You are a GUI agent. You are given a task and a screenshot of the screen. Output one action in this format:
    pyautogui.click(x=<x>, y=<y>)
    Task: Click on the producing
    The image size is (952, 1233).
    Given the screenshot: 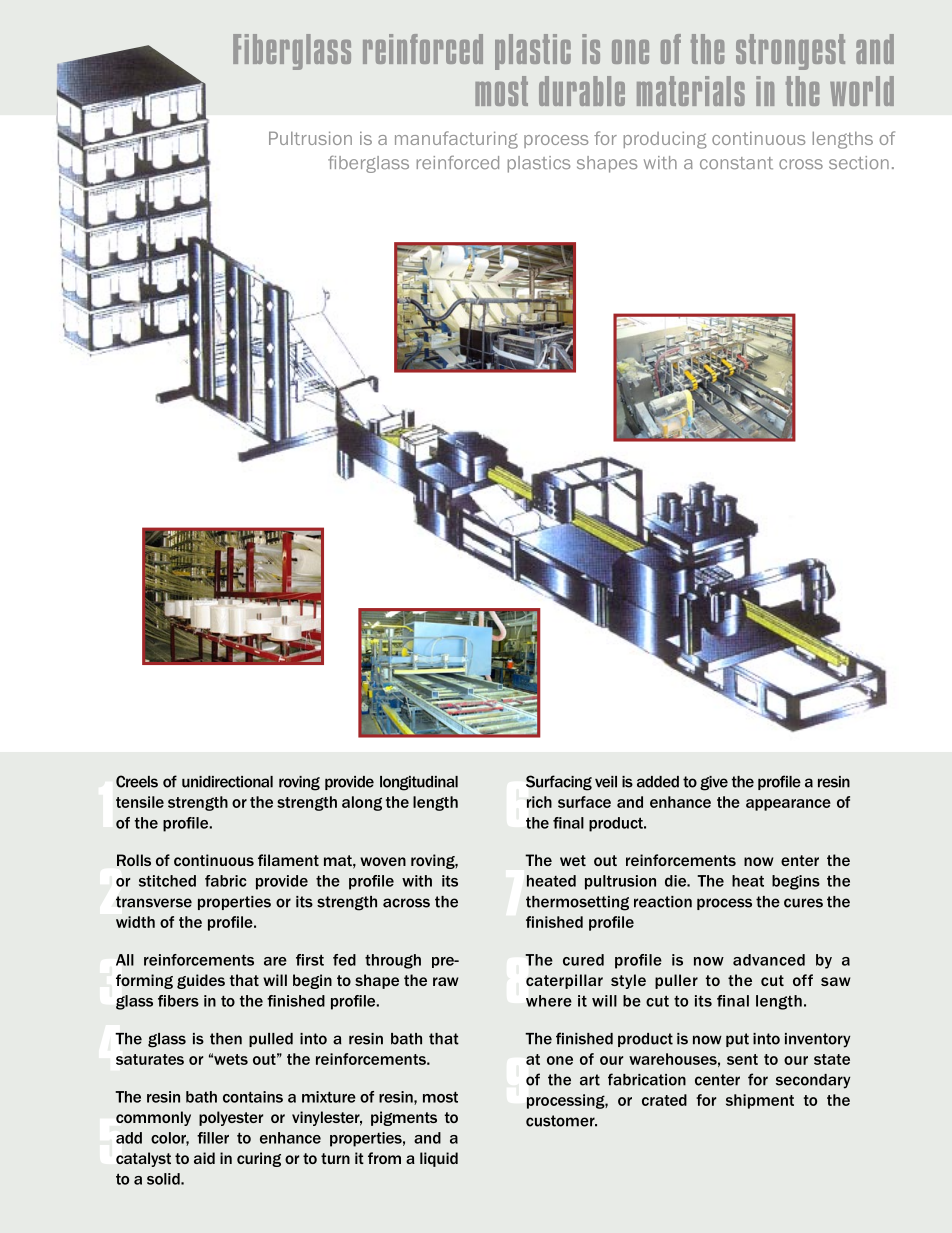 What is the action you would take?
    pyautogui.click(x=665, y=140)
